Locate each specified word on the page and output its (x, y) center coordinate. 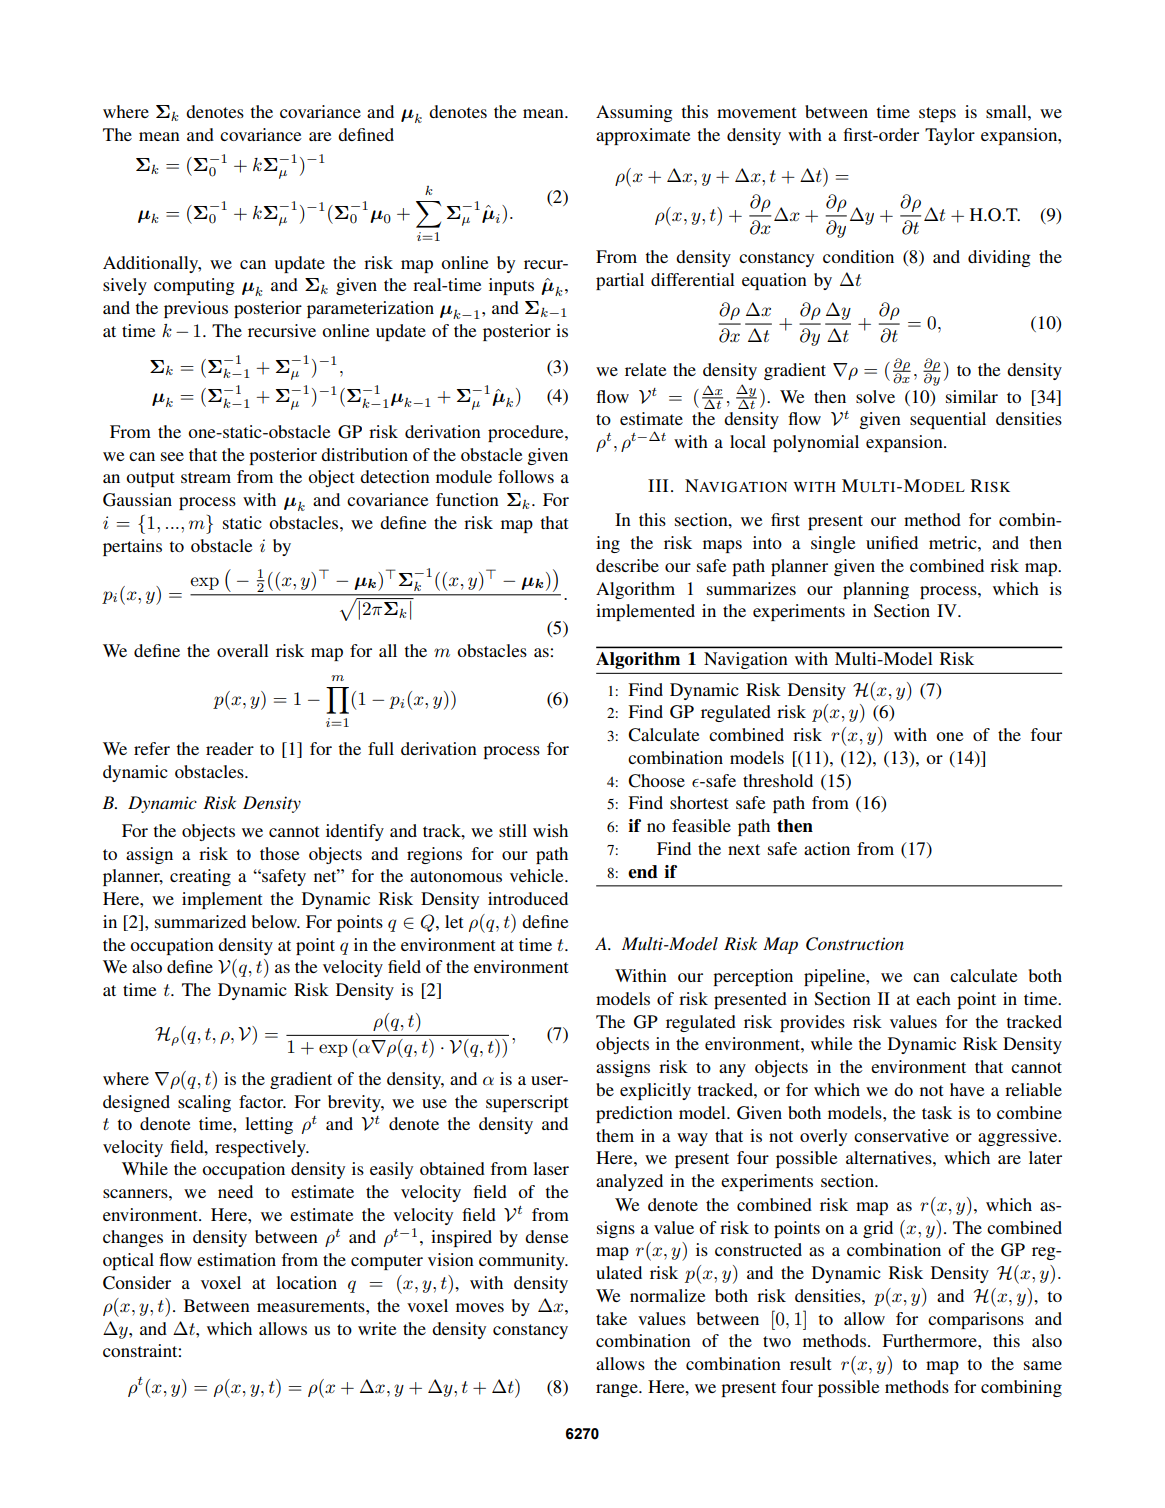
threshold (778, 780)
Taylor (950, 136)
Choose (656, 781)
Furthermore (930, 1340)
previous (196, 309)
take (611, 1318)
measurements (312, 1306)
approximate (643, 136)
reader (230, 748)
